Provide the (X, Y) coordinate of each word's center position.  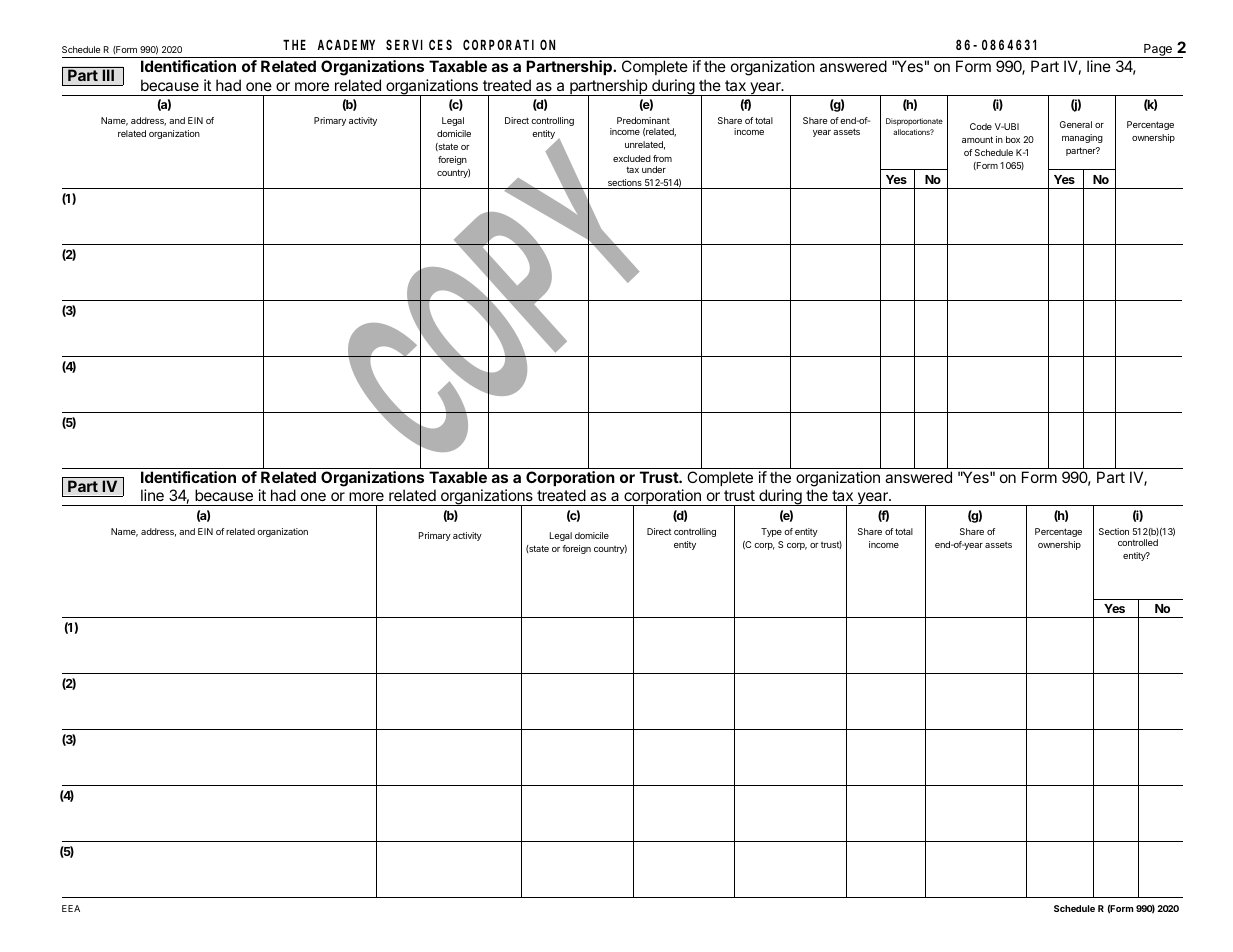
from (662, 158)
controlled (1138, 542)
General (1076, 124)
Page (1158, 51)
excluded (632, 158)
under (654, 169)
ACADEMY (346, 45)
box (1013, 139)
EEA (71, 908)
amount (977, 139)
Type (771, 532)
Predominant (643, 120)
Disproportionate (914, 122)
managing (1082, 138)
